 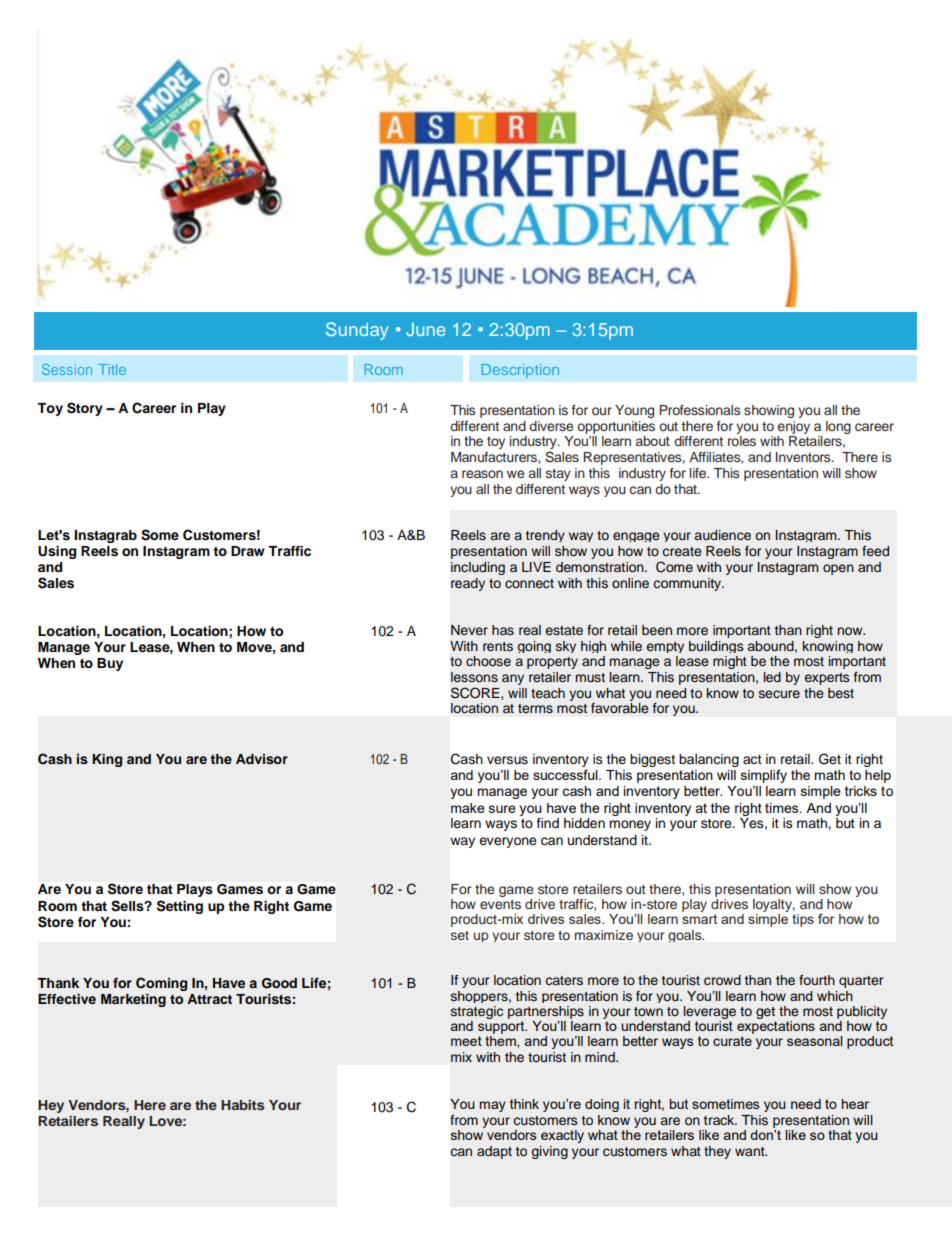 I want to click on Title, so click(x=112, y=369).
